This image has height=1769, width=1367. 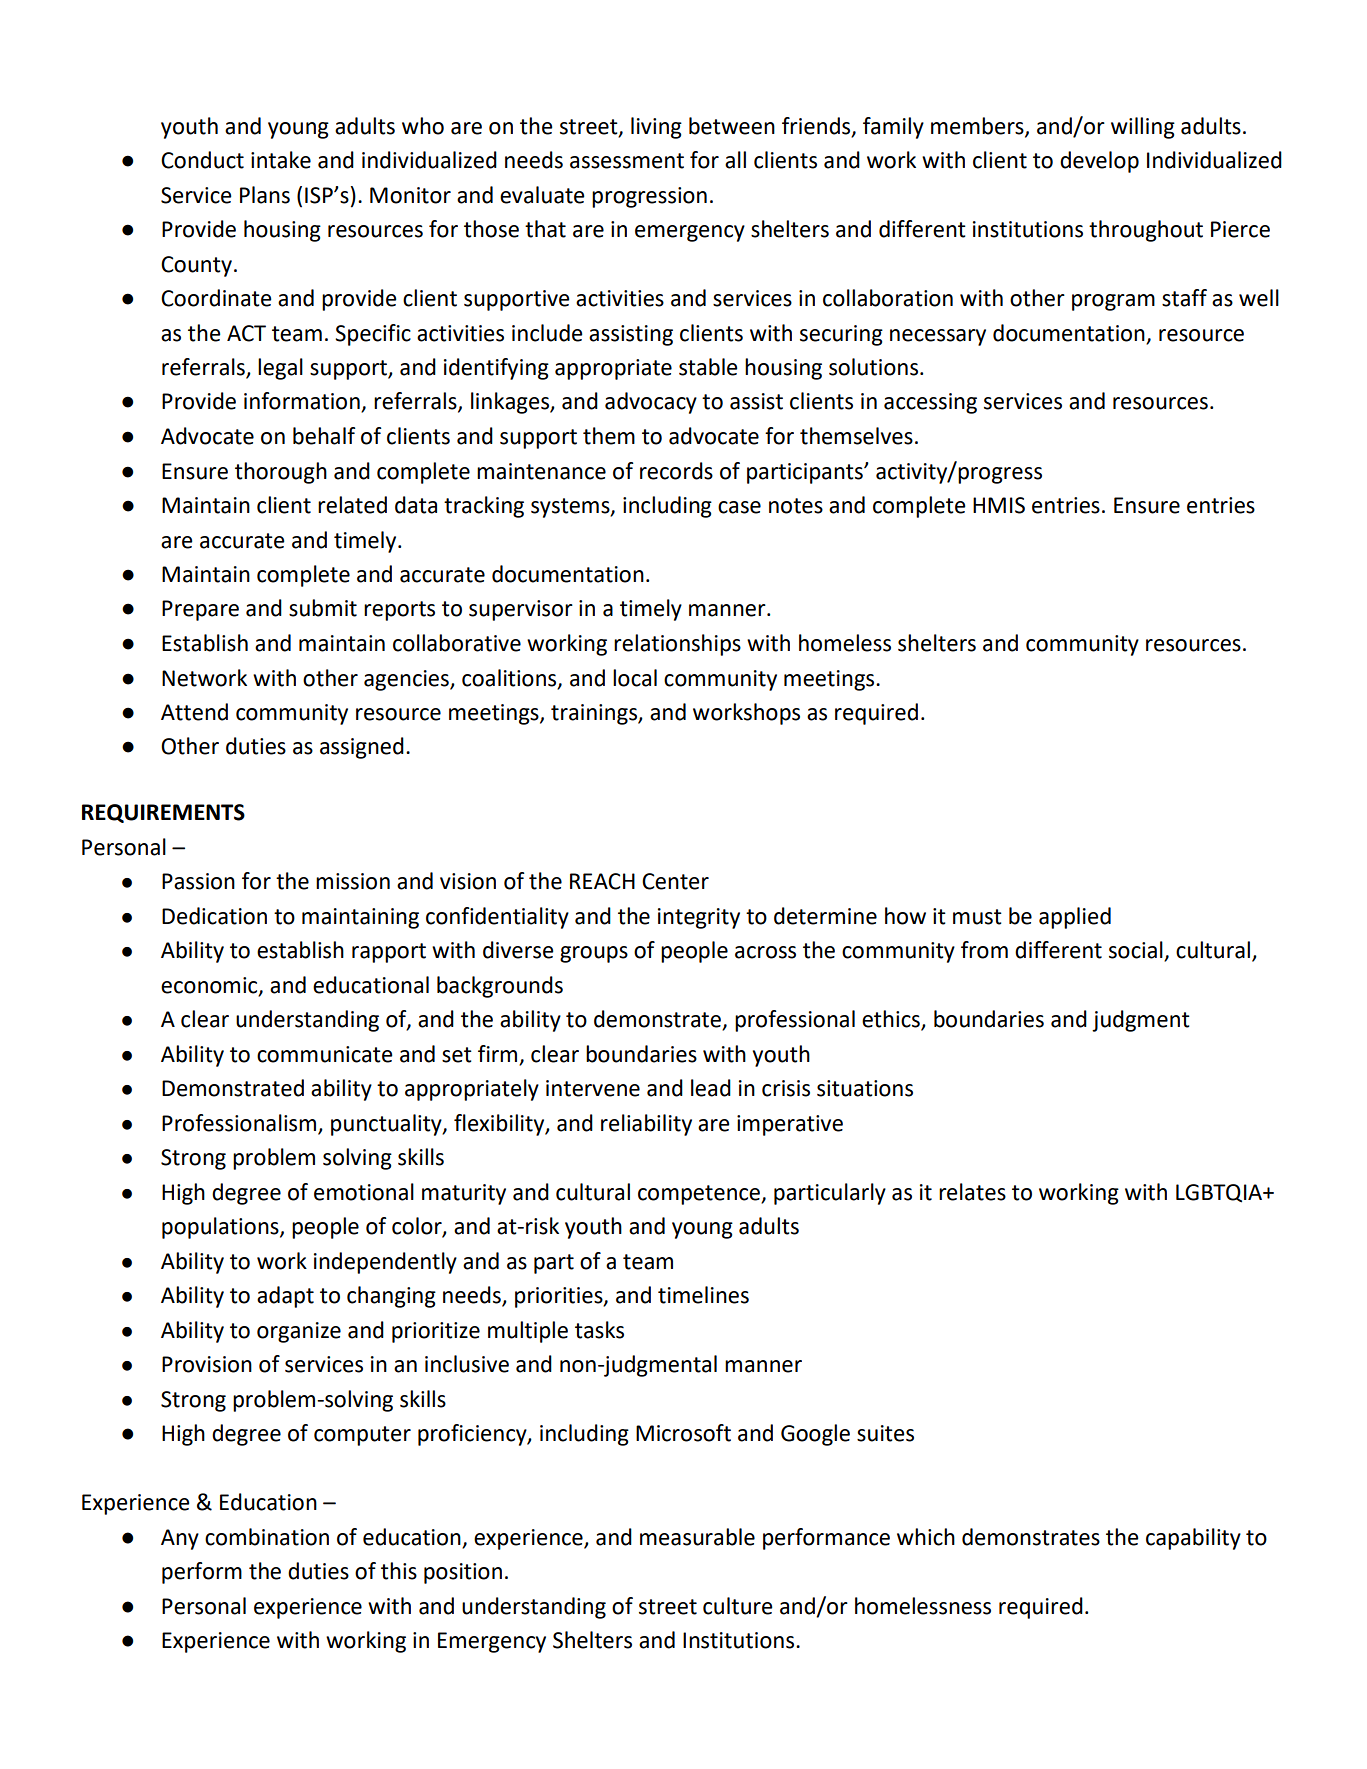 What do you see at coordinates (1099, 162) in the image?
I see `develop` at bounding box center [1099, 162].
